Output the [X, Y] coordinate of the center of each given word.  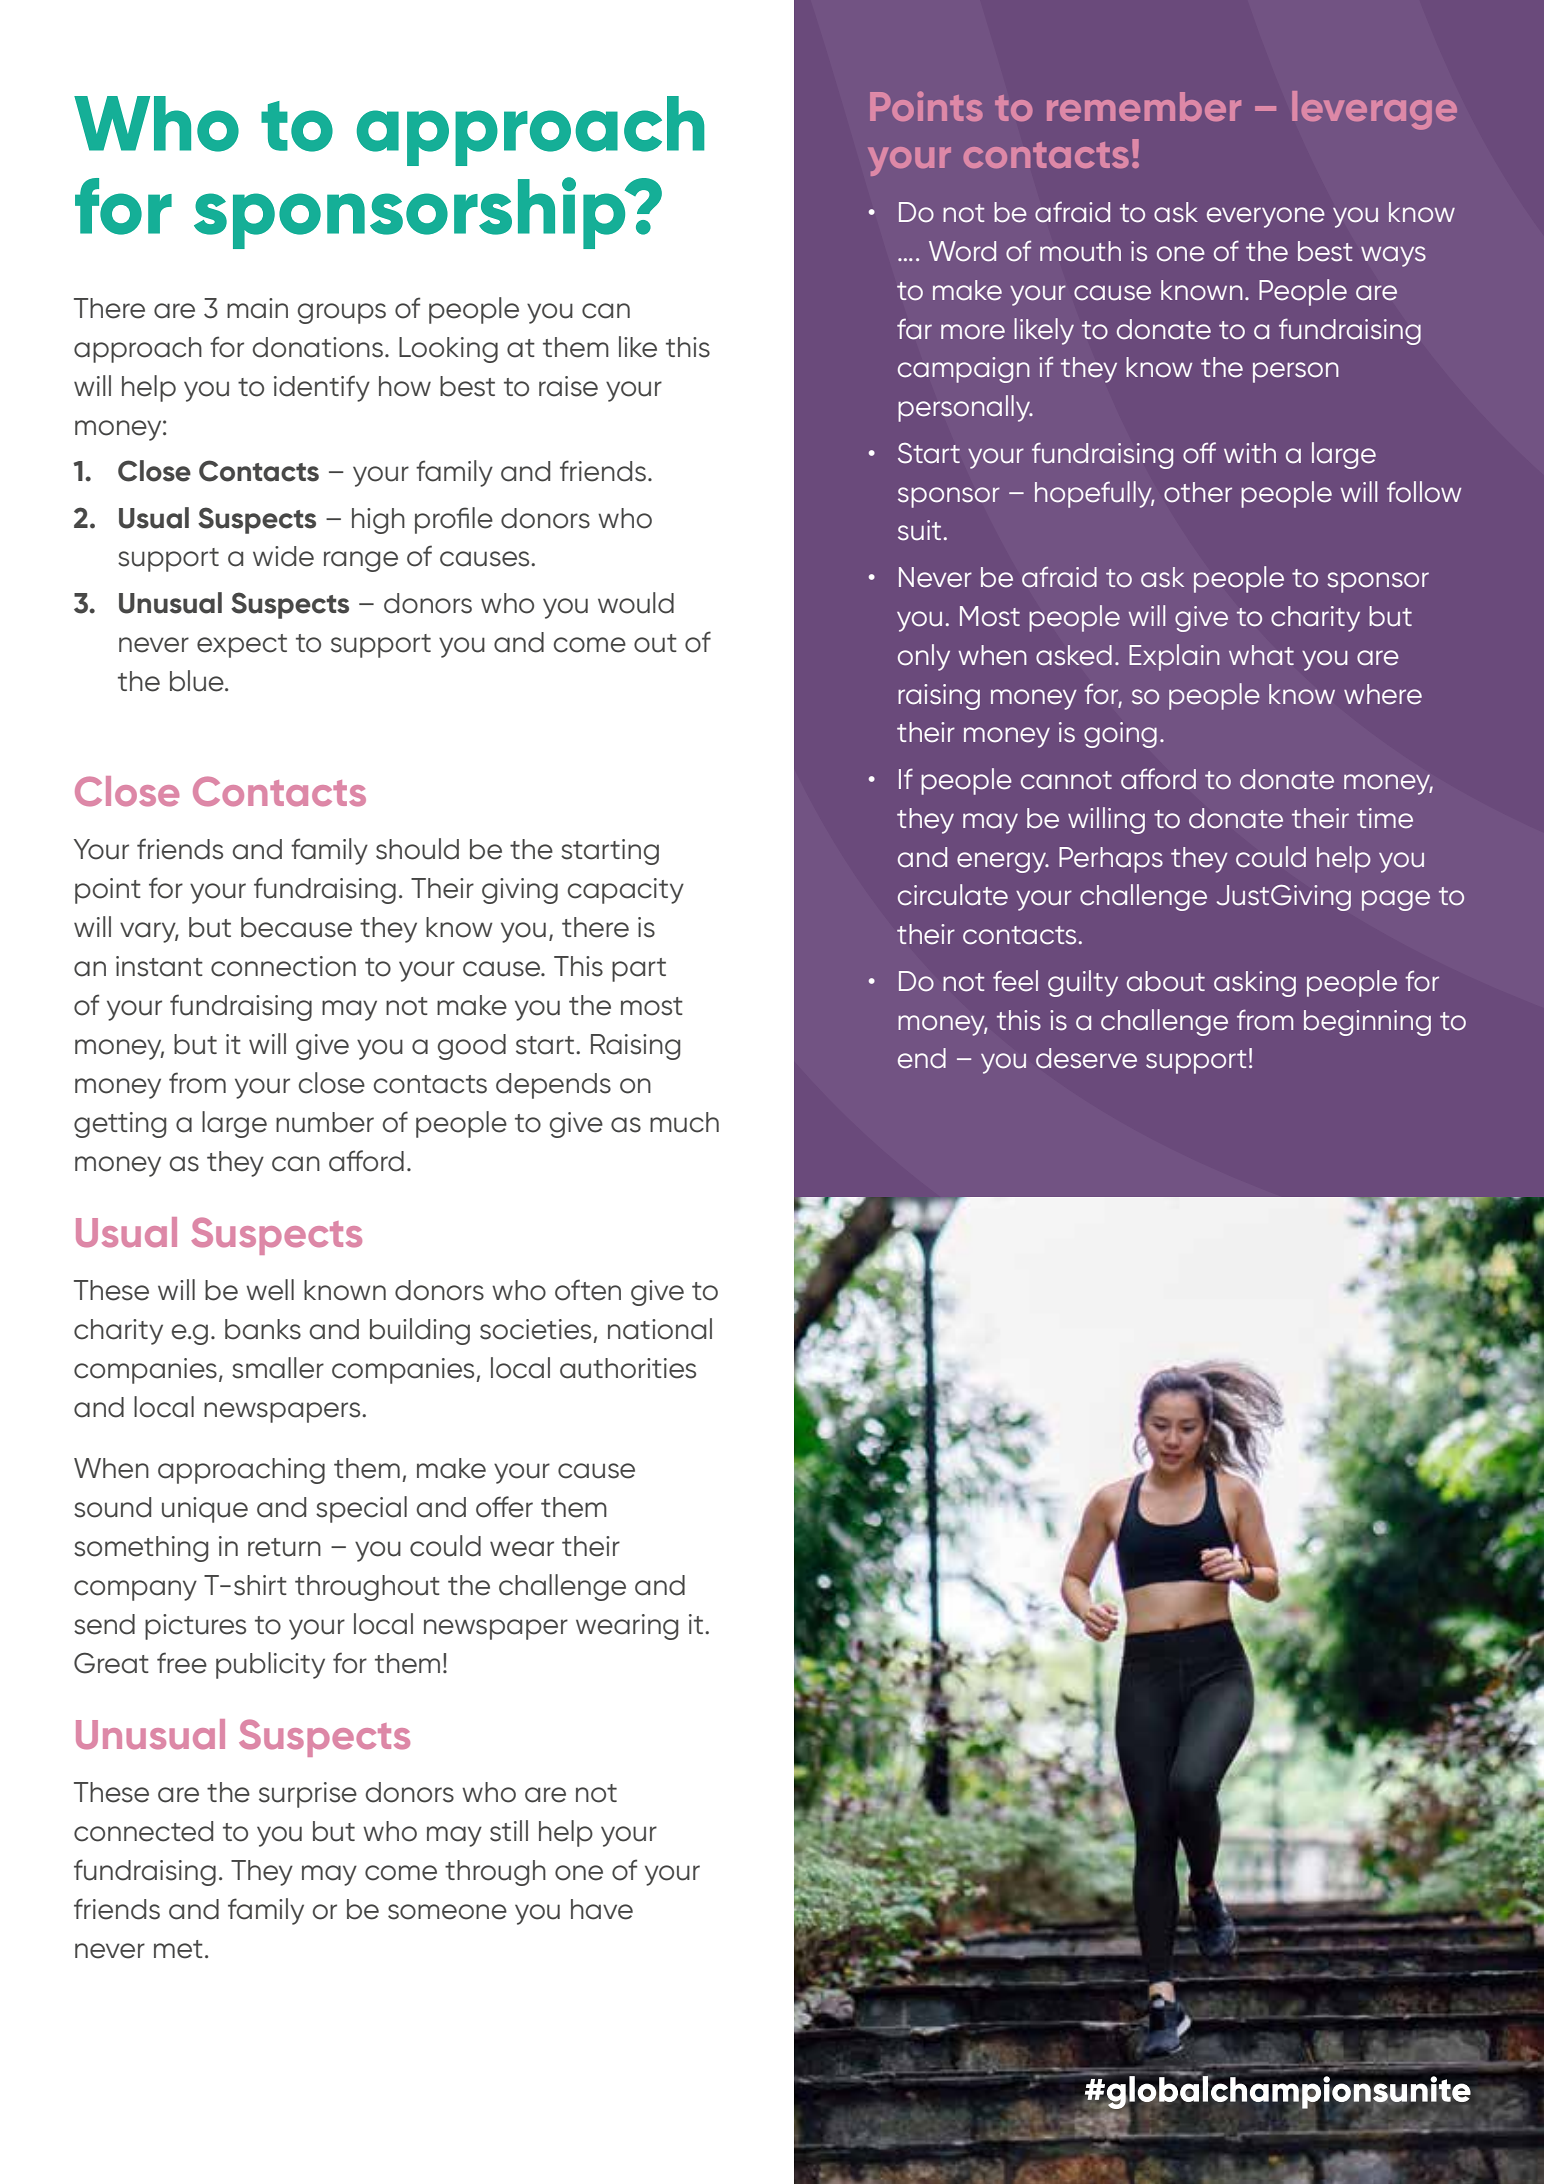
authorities [628, 1368]
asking [1255, 984]
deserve [1086, 1058]
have [602, 1909]
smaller [278, 1368]
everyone [1266, 217]
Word [962, 251]
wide [283, 556]
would [636, 603]
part [639, 970]
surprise [308, 1795]
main [257, 308]
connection [283, 966]
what [1261, 655]
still [509, 1831]
